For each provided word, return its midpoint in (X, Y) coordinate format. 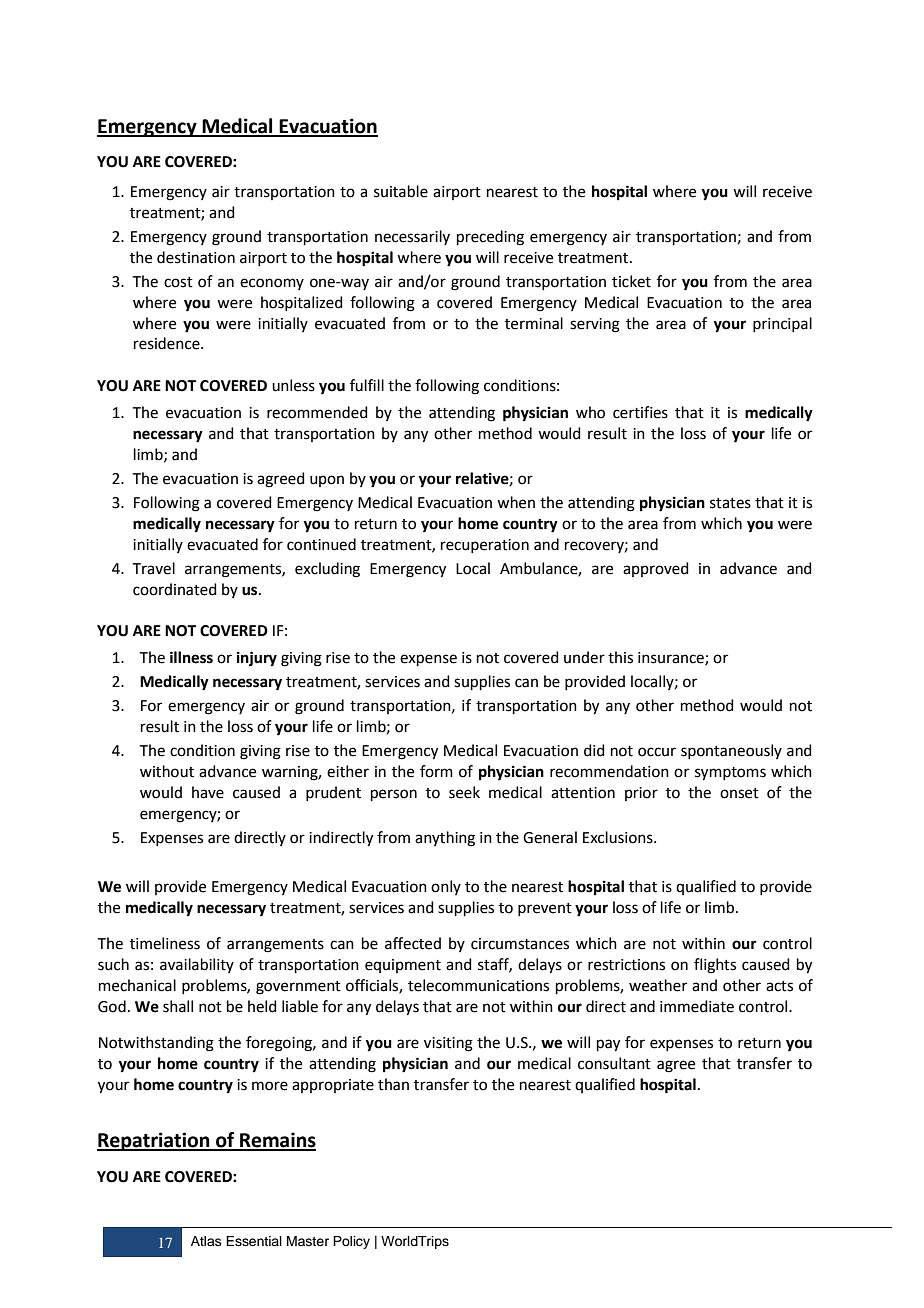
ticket (631, 281)
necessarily (412, 237)
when (516, 502)
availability (197, 965)
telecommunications (478, 985)
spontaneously (731, 751)
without (167, 771)
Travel (154, 568)
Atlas (206, 1241)
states (730, 503)
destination (196, 257)
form (436, 771)
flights (715, 966)
